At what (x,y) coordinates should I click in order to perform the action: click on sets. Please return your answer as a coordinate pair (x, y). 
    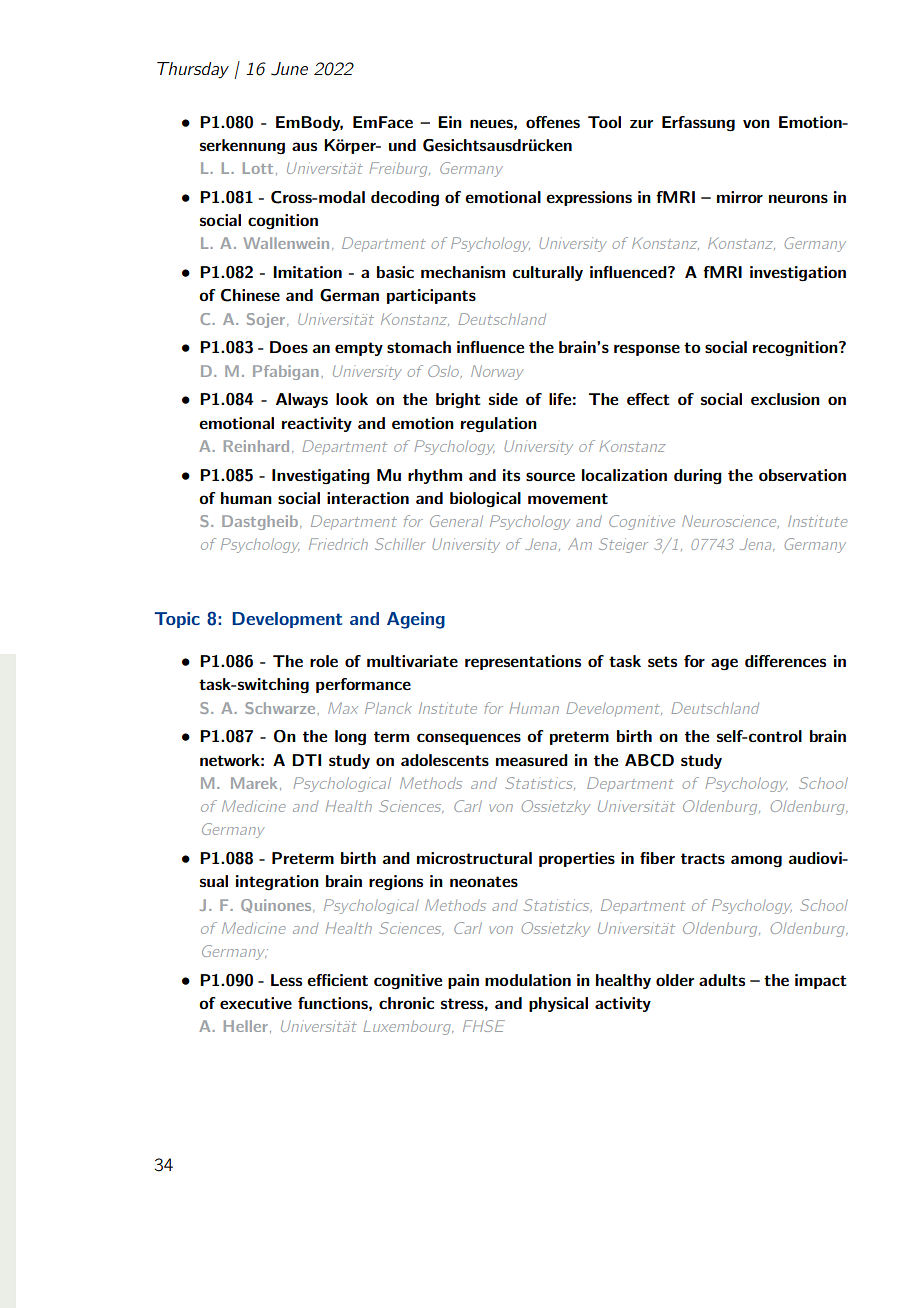
    Looking at the image, I should click on (662, 661).
